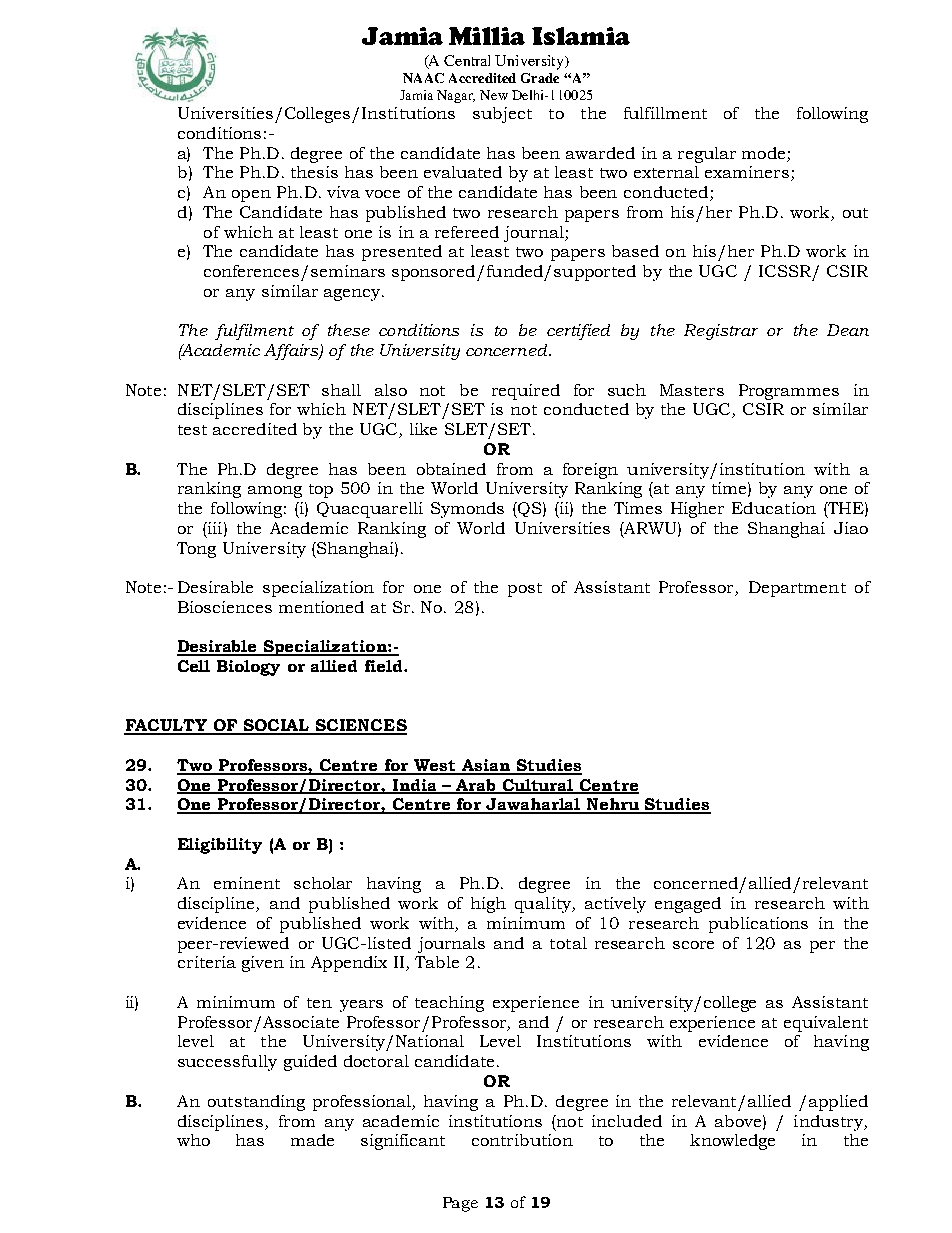 This screenshot has width=952, height=1233. I want to click on publications, so click(758, 925).
